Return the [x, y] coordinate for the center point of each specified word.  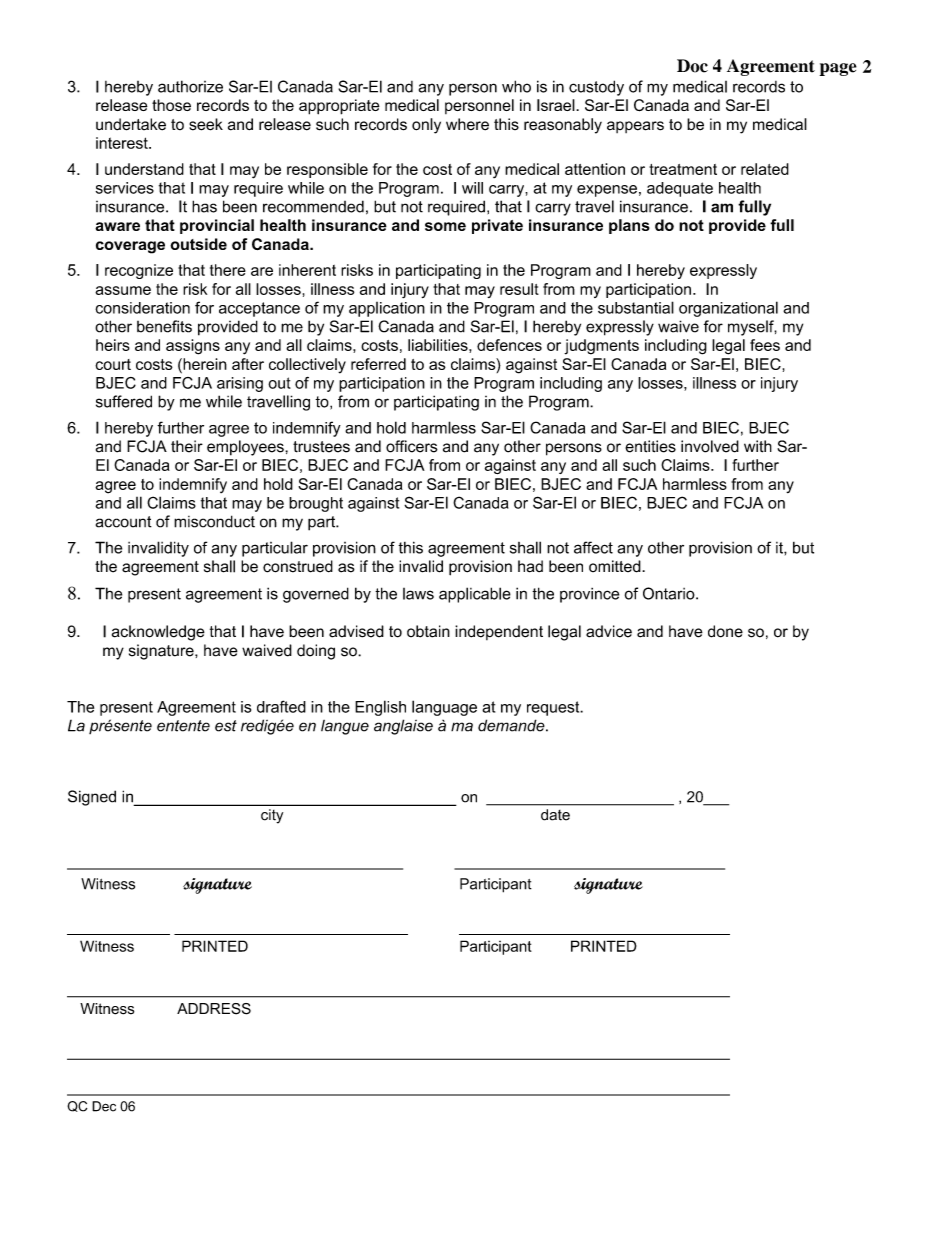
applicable [475, 595]
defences [509, 345]
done [725, 631]
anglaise [403, 727]
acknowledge [158, 633]
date [555, 815]
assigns [193, 347]
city [272, 816]
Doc [692, 66]
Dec [104, 1106]
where [467, 124]
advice [609, 631]
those [171, 105]
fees [765, 345]
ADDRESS [214, 1009]
